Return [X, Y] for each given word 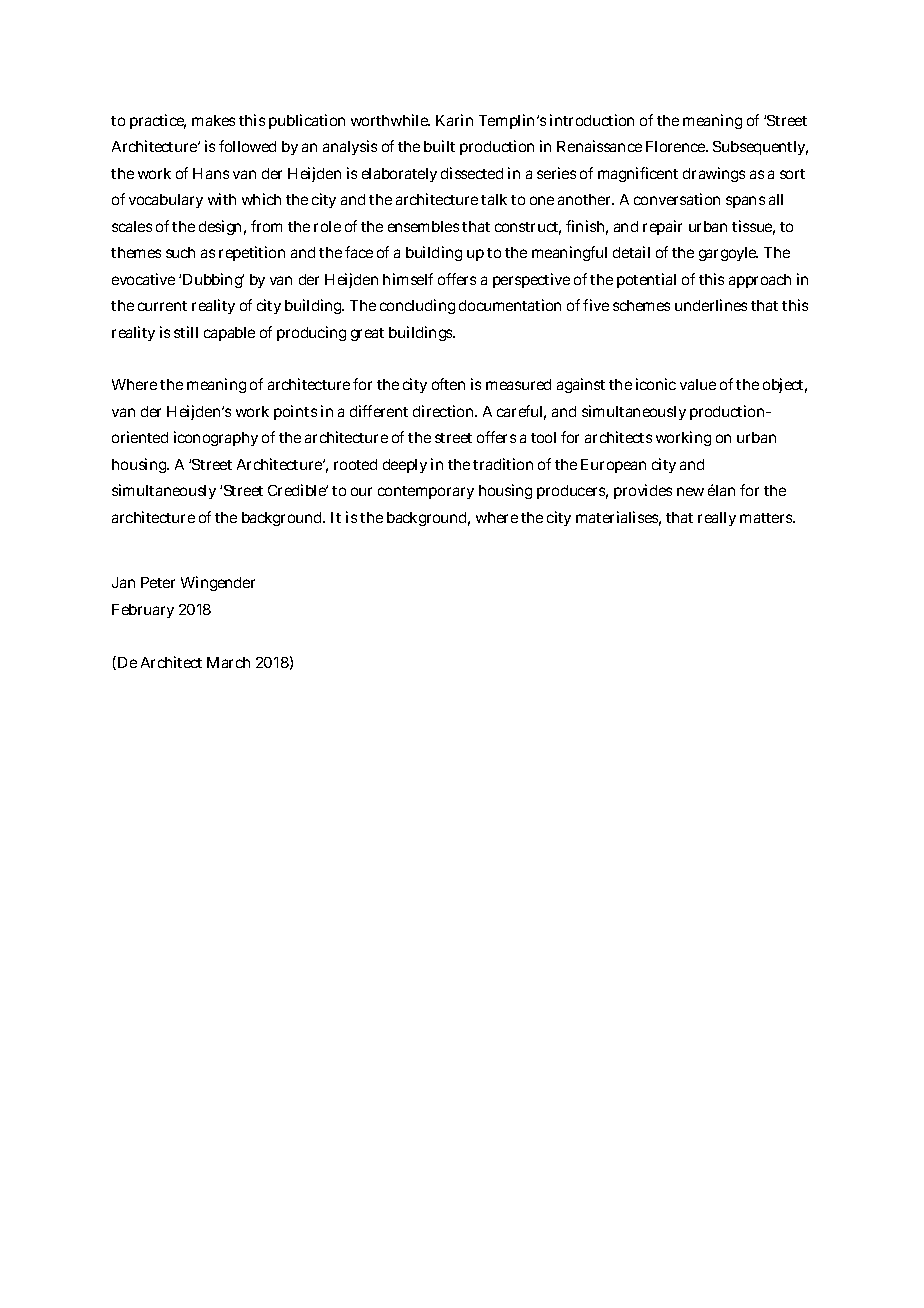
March [228, 662]
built [439, 146]
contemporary [426, 492]
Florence [677, 146]
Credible [298, 490]
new [690, 491]
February [143, 611]
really [717, 519]
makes [213, 120]
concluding [417, 306]
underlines [711, 305]
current [162, 306]
